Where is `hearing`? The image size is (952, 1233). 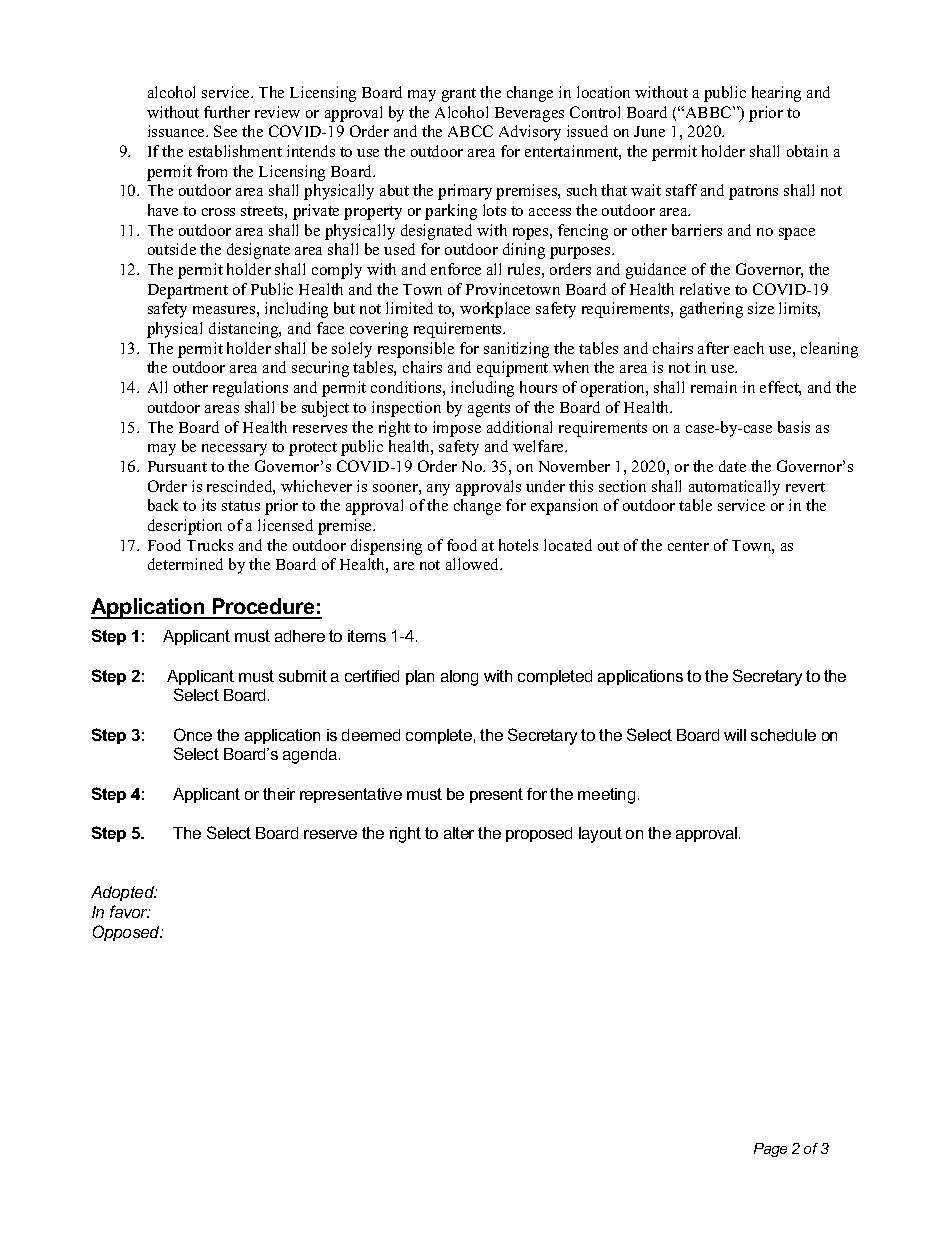
hearing is located at coordinates (776, 94).
